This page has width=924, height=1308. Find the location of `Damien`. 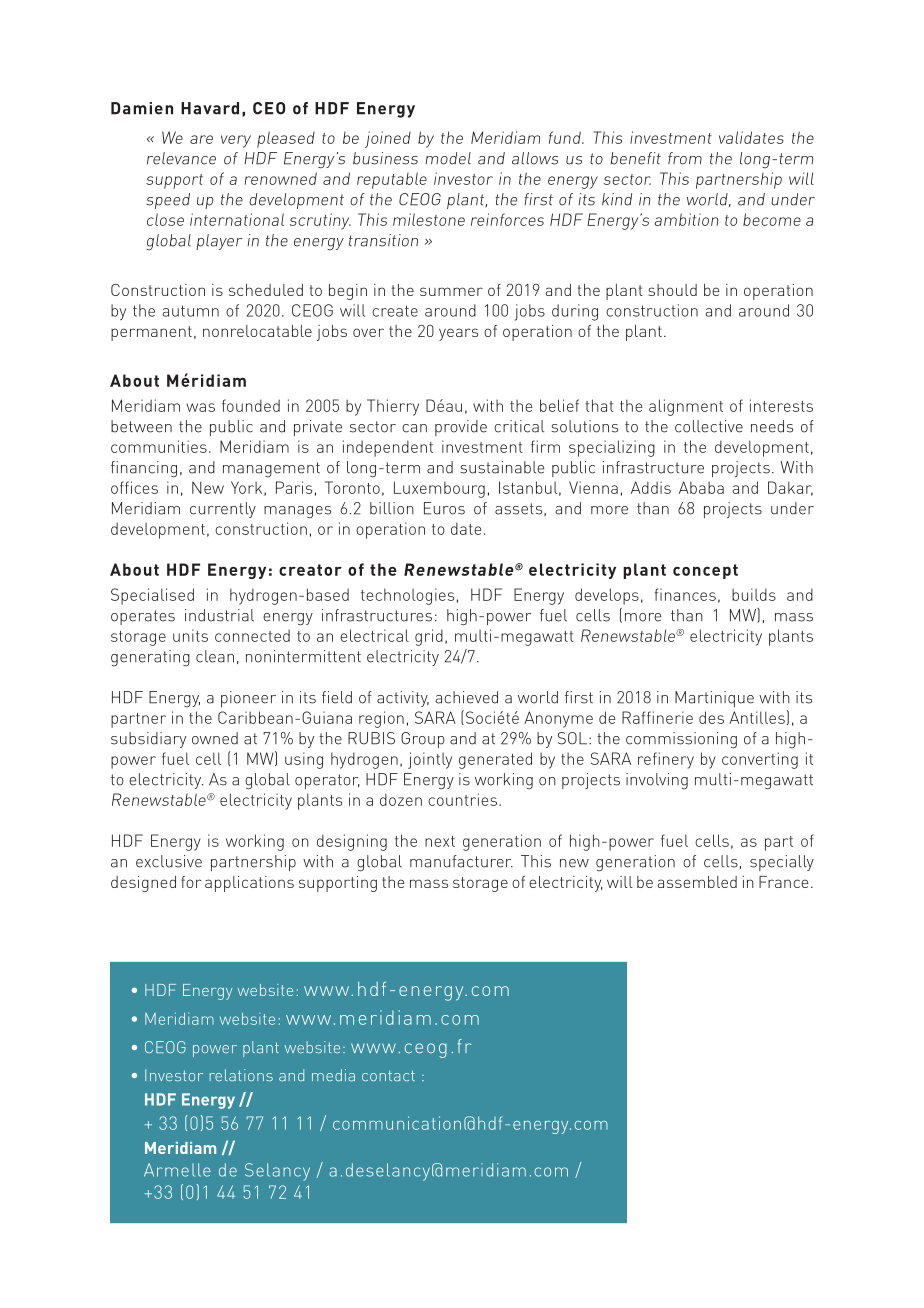

Damien is located at coordinates (142, 108).
